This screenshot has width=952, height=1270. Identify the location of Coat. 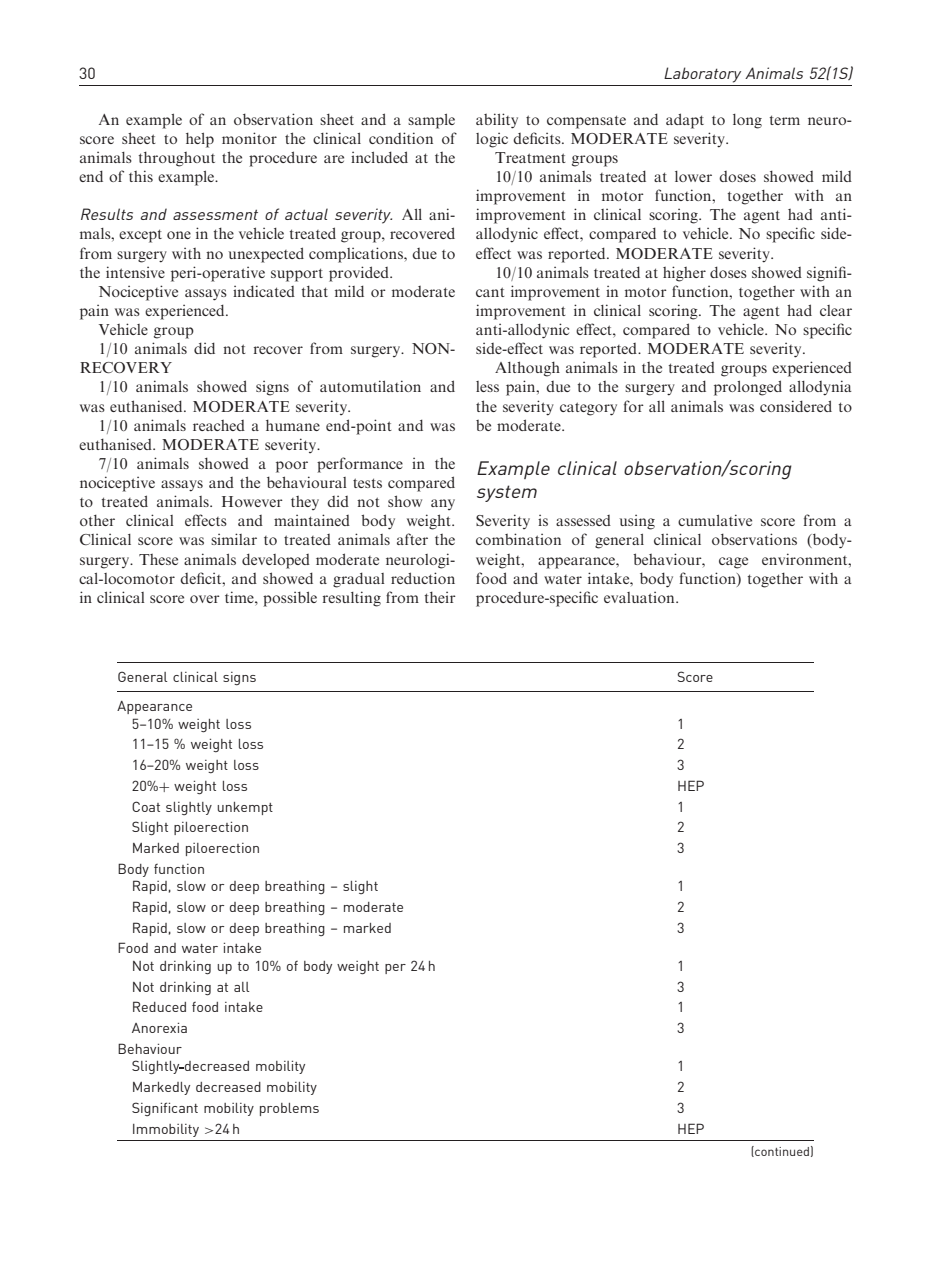
(146, 806).
